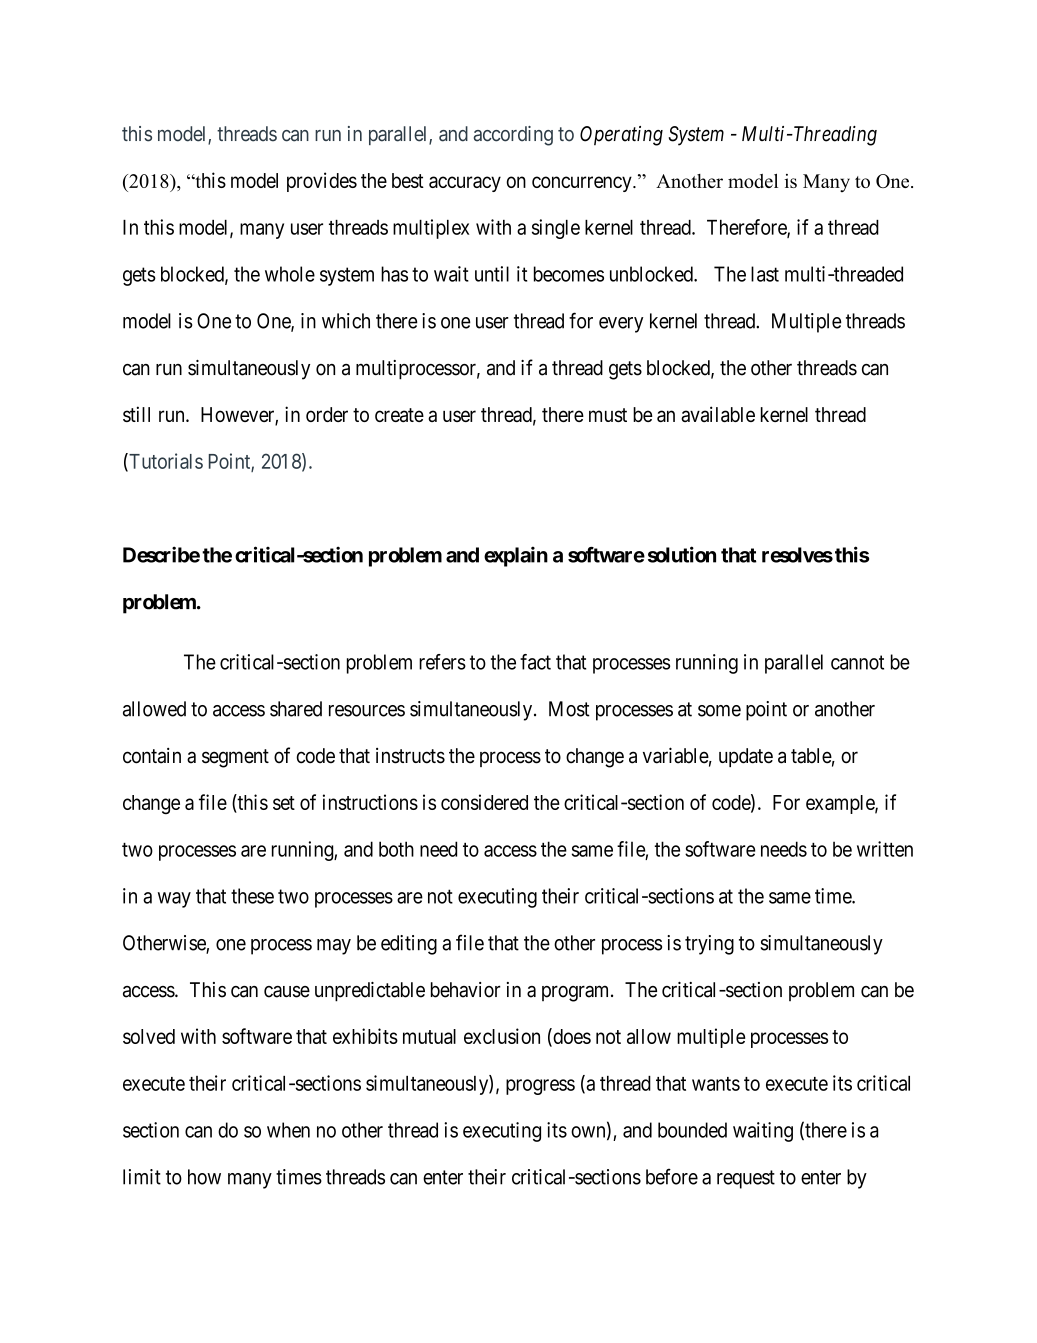 This screenshot has height=1343, width=1037. What do you see at coordinates (885, 849) in the screenshot?
I see `written` at bounding box center [885, 849].
